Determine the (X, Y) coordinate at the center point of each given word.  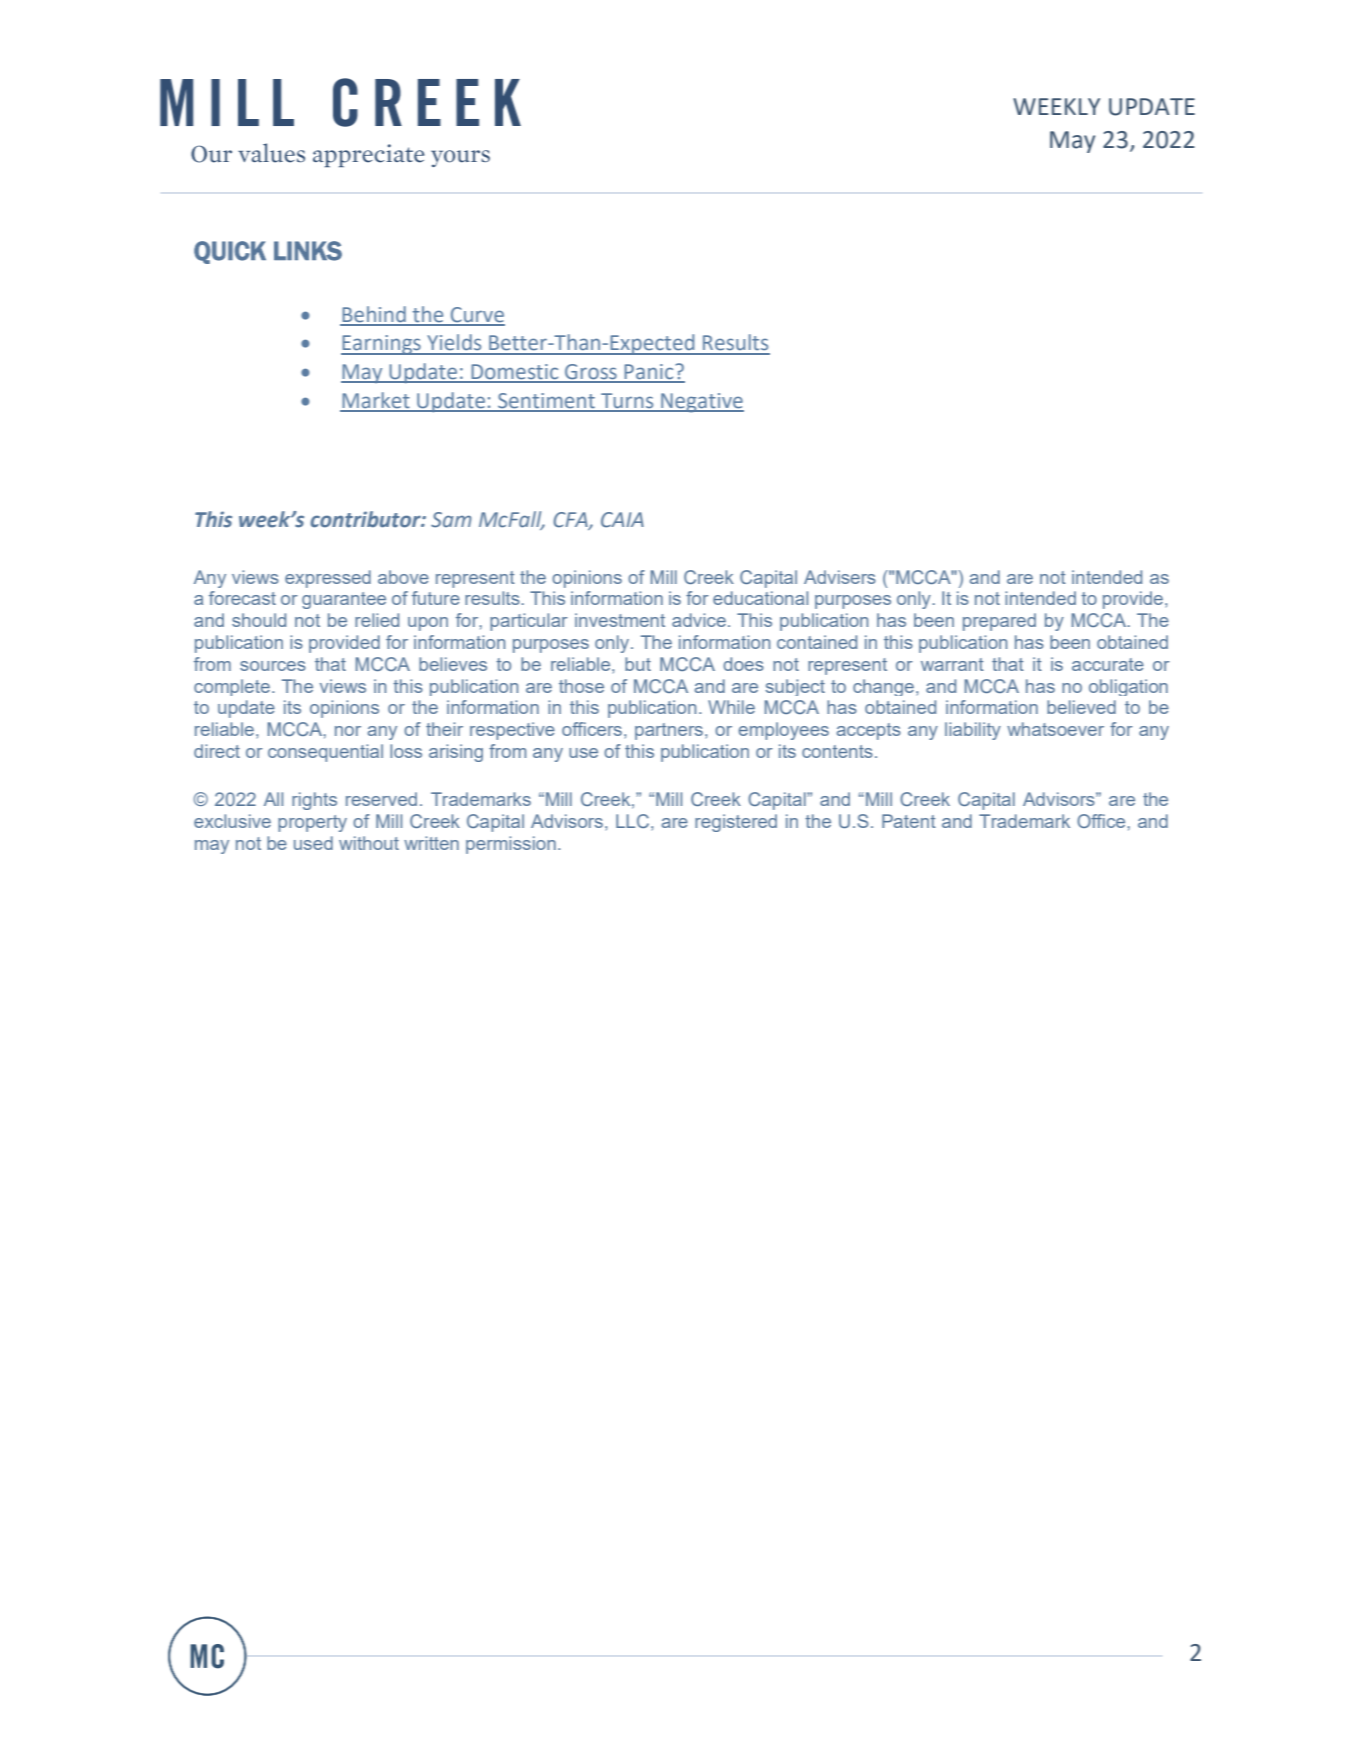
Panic (649, 373)
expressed (328, 579)
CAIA (622, 520)
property (312, 823)
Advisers (840, 577)
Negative (701, 403)
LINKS (308, 251)
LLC (634, 821)
